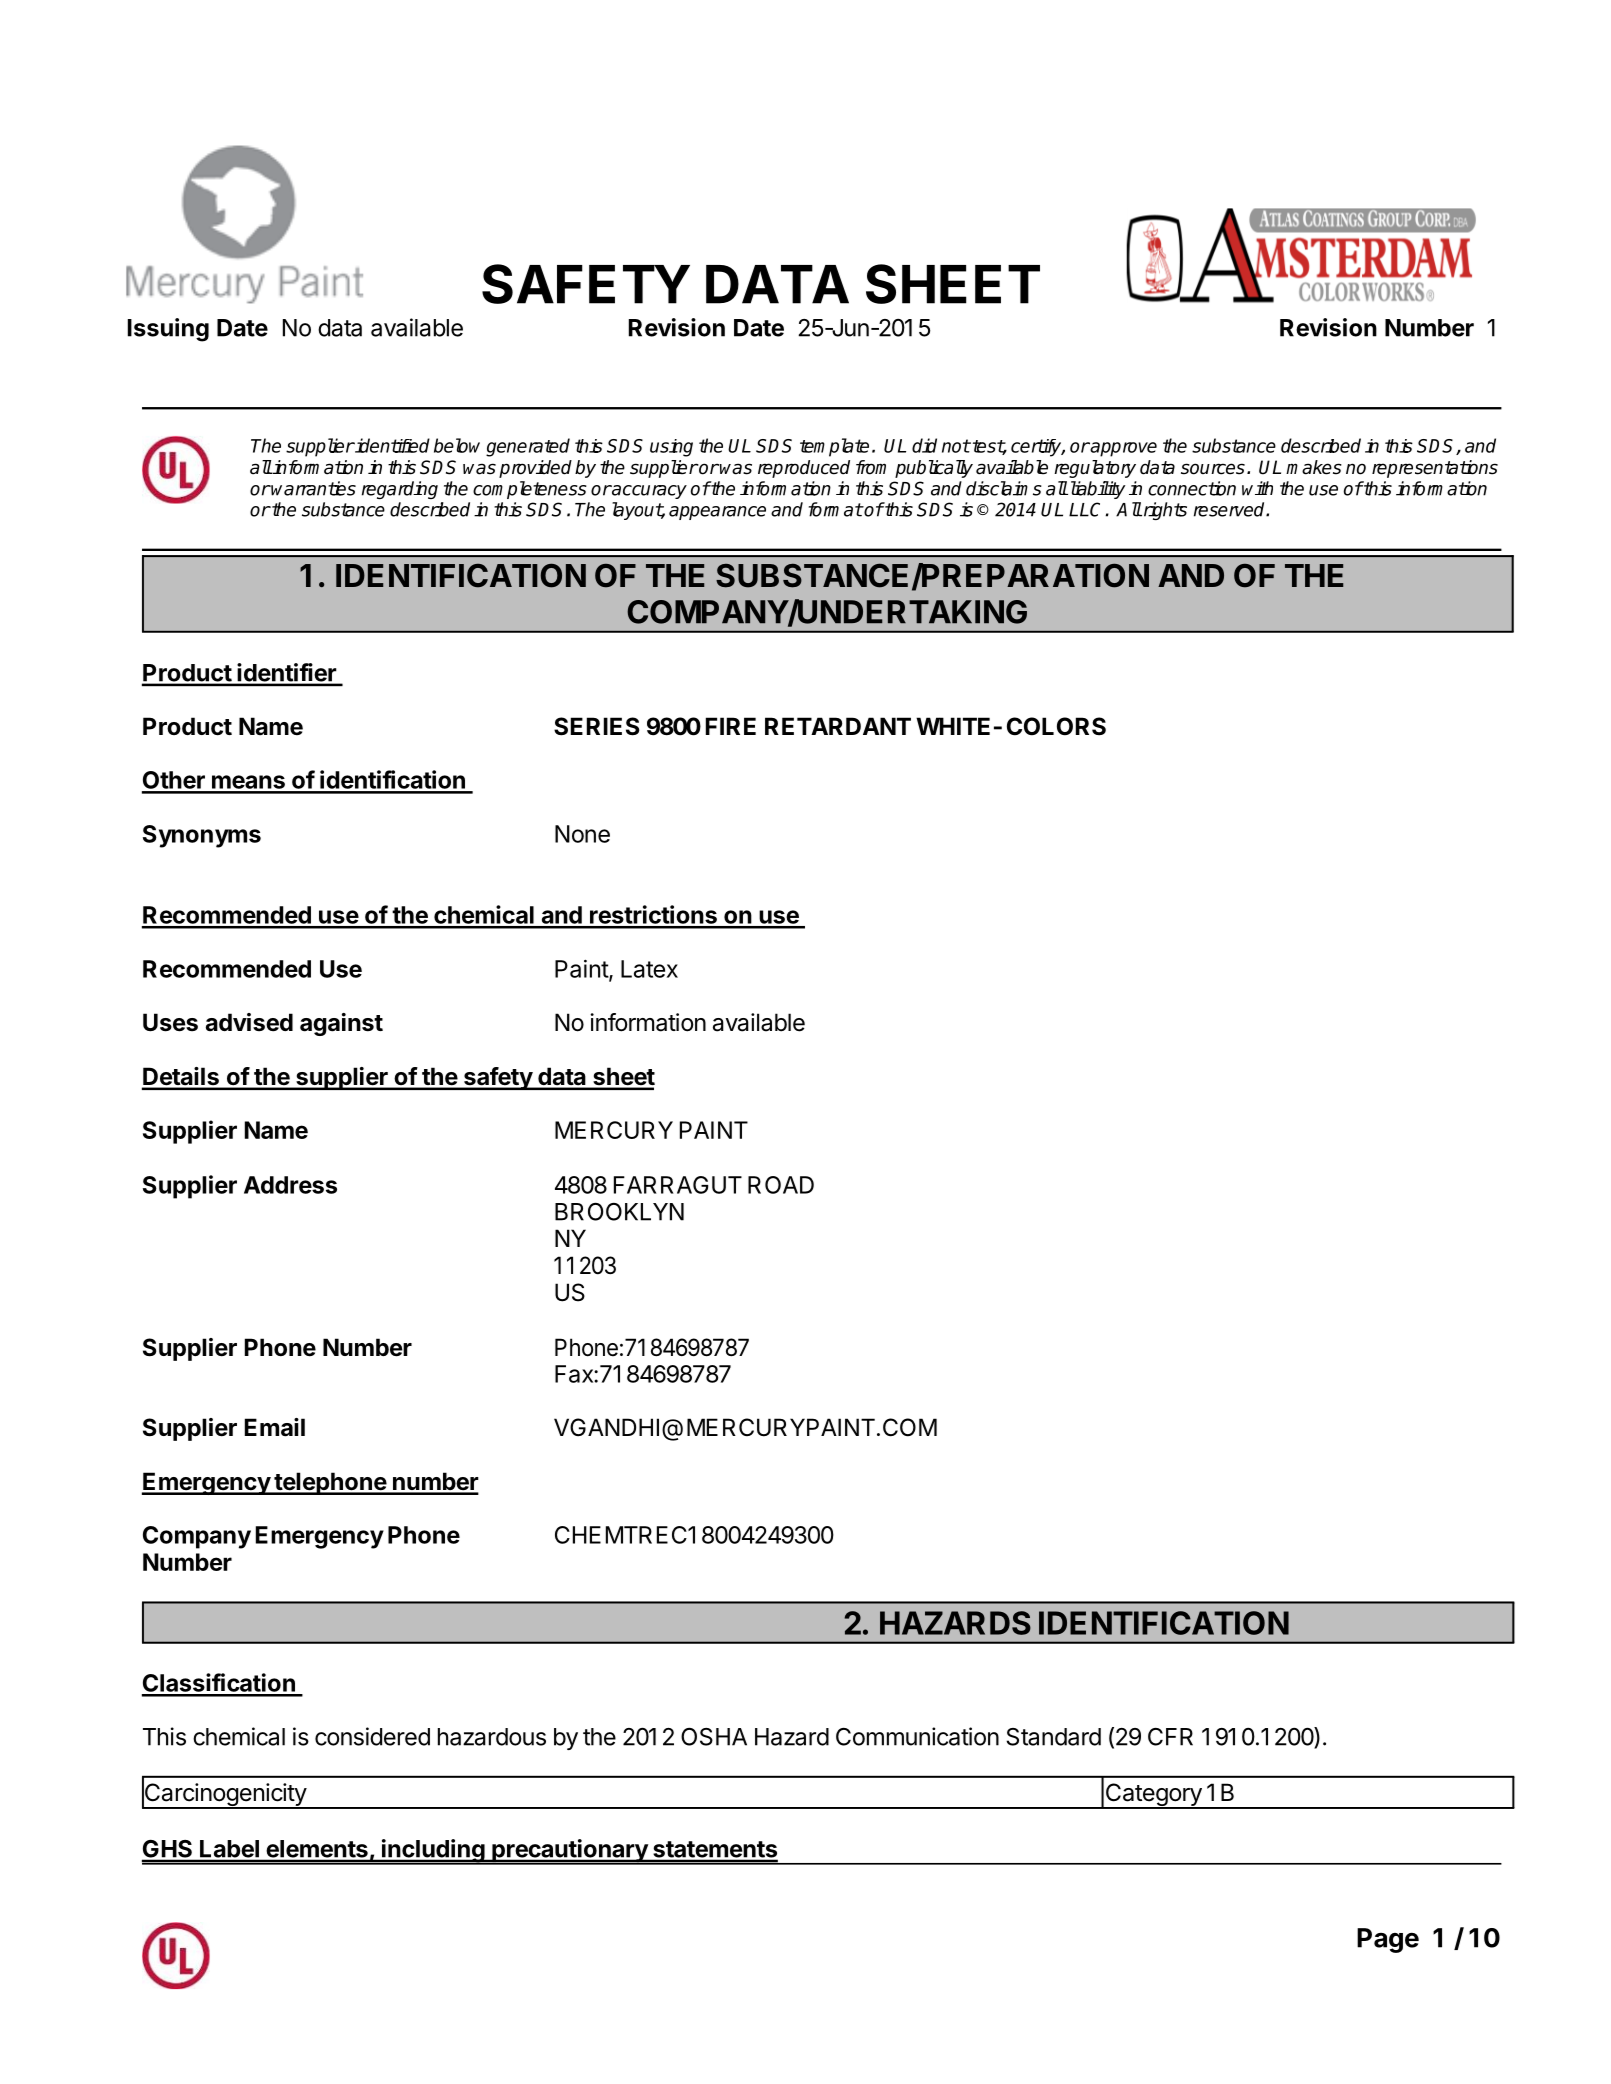 This screenshot has height=2084, width=1611. I want to click on Address, so click(290, 1185).
